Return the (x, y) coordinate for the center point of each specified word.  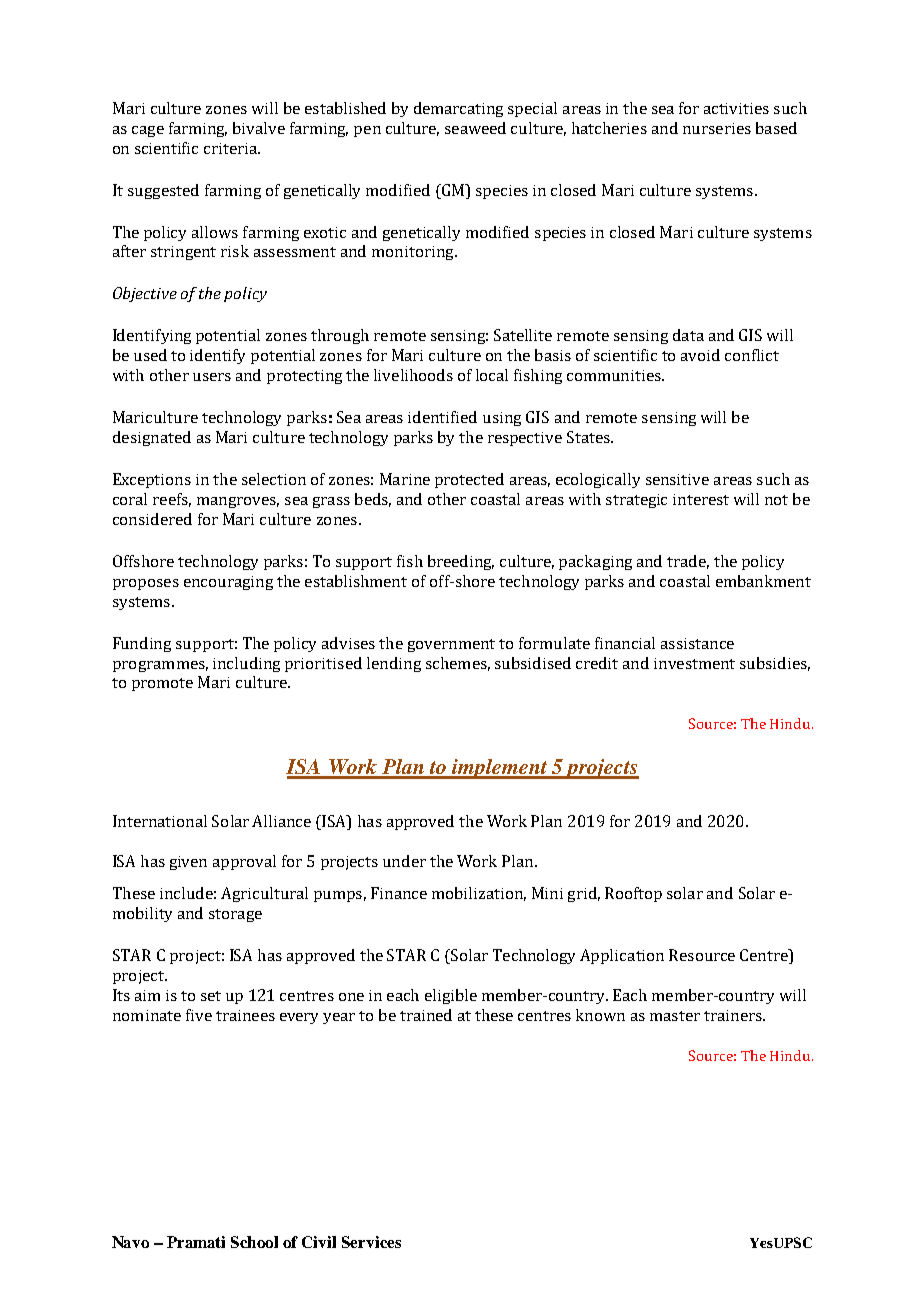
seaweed (475, 128)
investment (694, 663)
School (254, 1242)
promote (162, 684)
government (451, 645)
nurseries (717, 128)
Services (371, 1242)
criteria (231, 148)
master (675, 1016)
